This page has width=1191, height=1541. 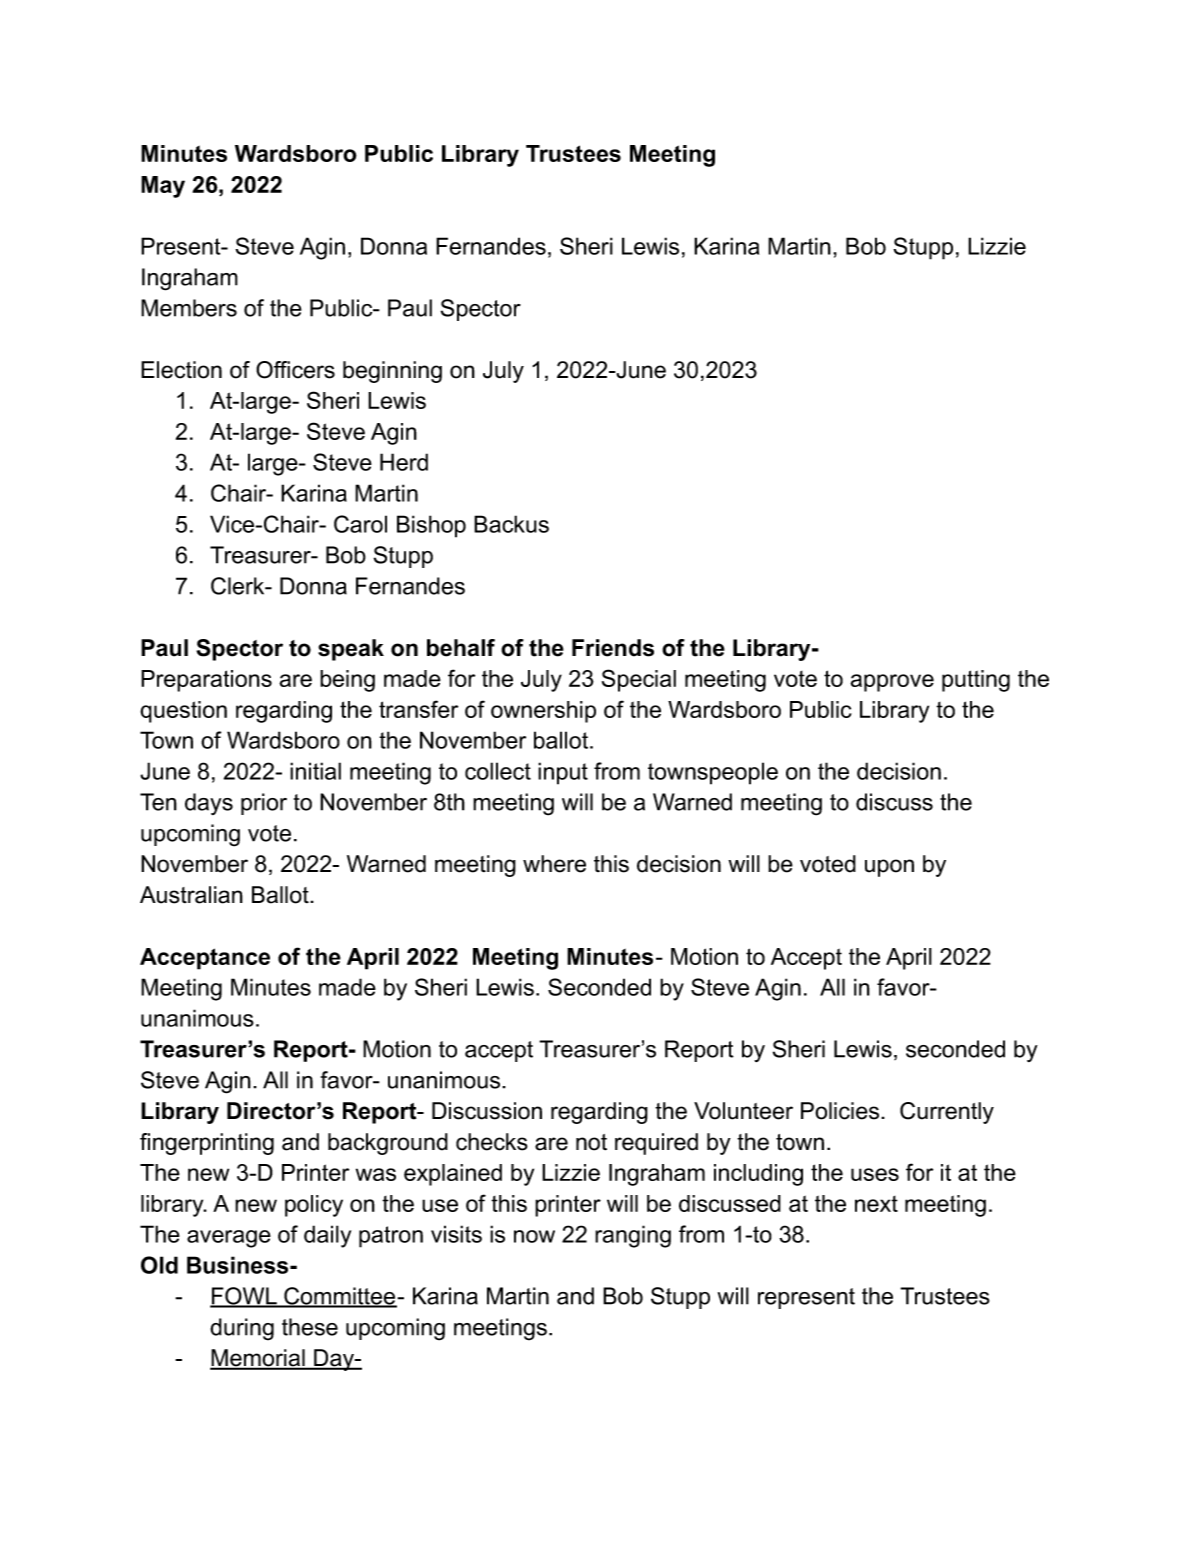 What do you see at coordinates (892, 683) in the page?
I see `approve` at bounding box center [892, 683].
